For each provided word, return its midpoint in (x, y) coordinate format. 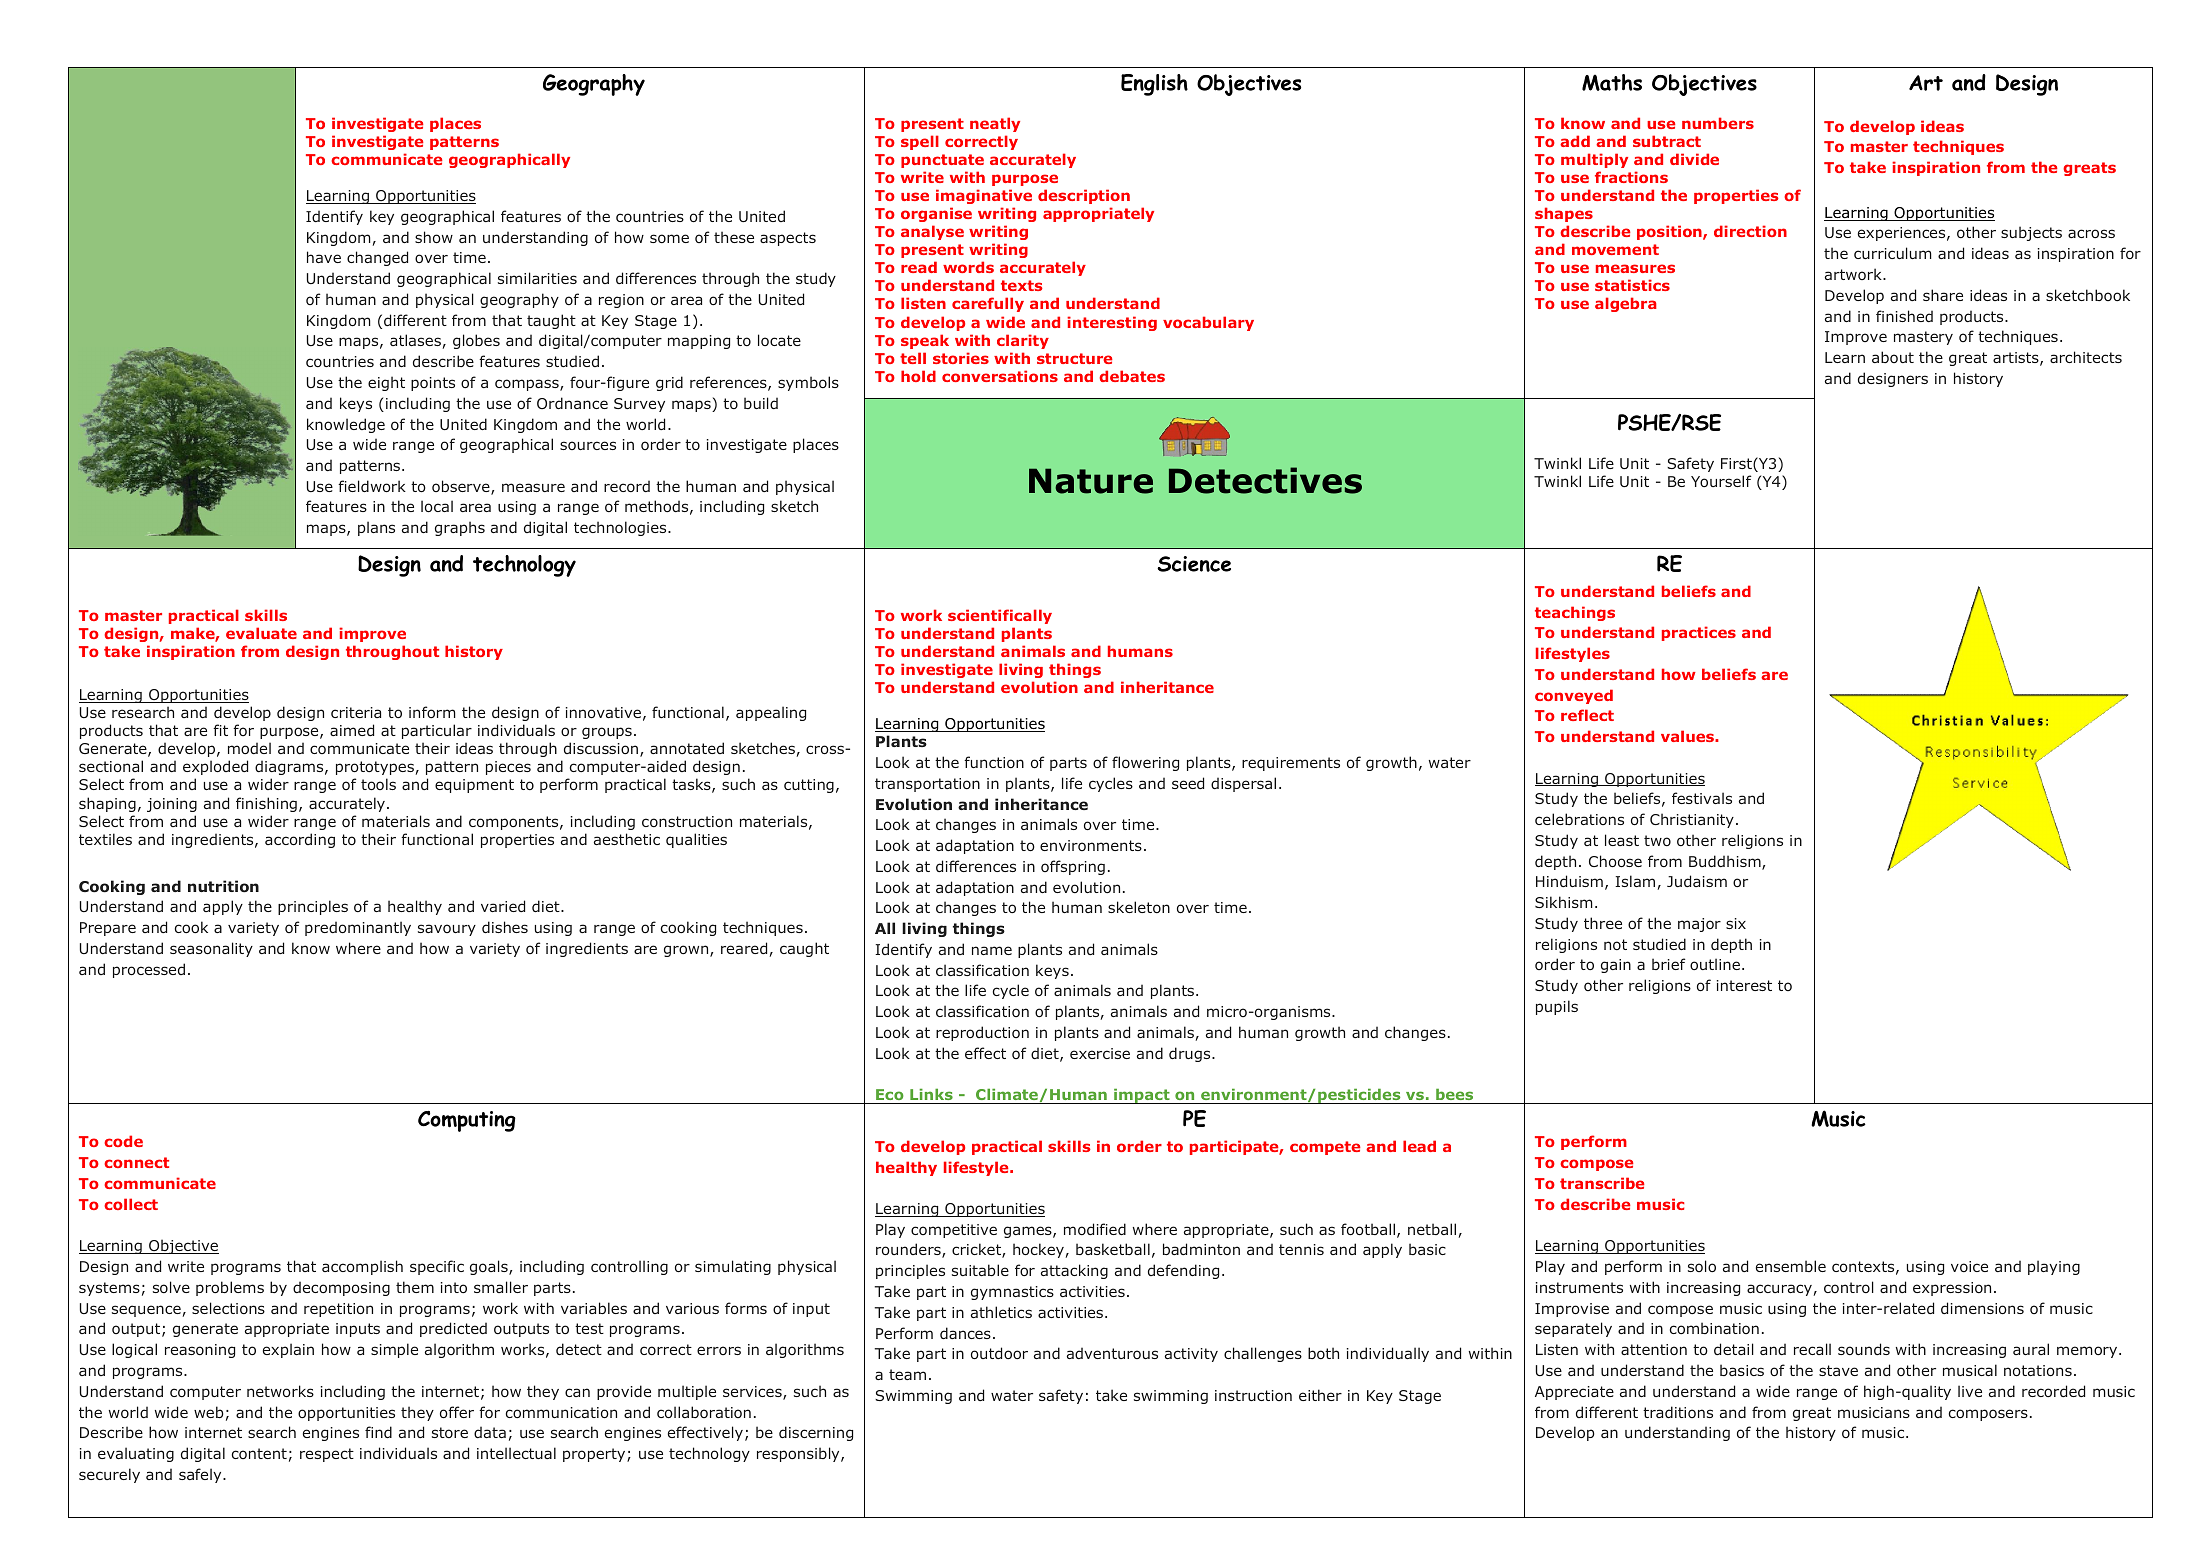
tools (378, 784)
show (434, 237)
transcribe (1602, 1183)
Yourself (1721, 481)
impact (1142, 1096)
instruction (1253, 1395)
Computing (467, 1121)
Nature (1091, 481)
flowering (1145, 763)
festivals (1702, 798)
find (378, 1432)
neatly (995, 124)
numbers (1718, 123)
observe (462, 487)
